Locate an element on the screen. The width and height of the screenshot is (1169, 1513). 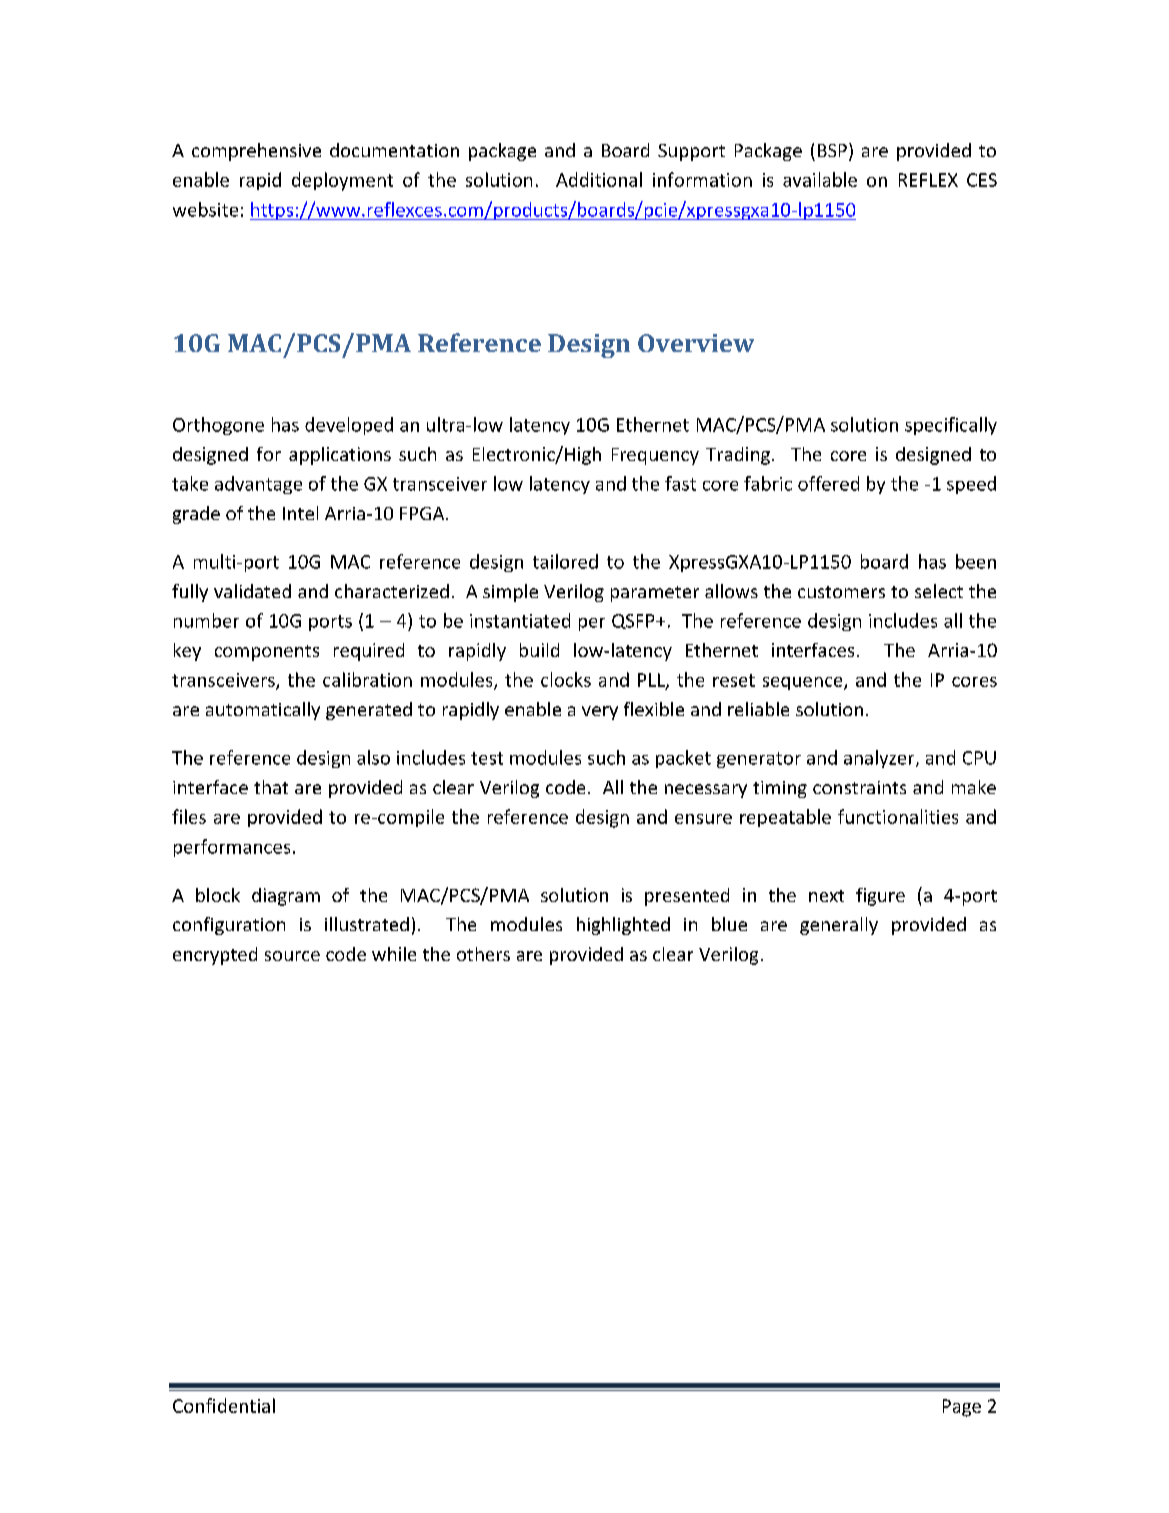
available is located at coordinates (820, 179).
